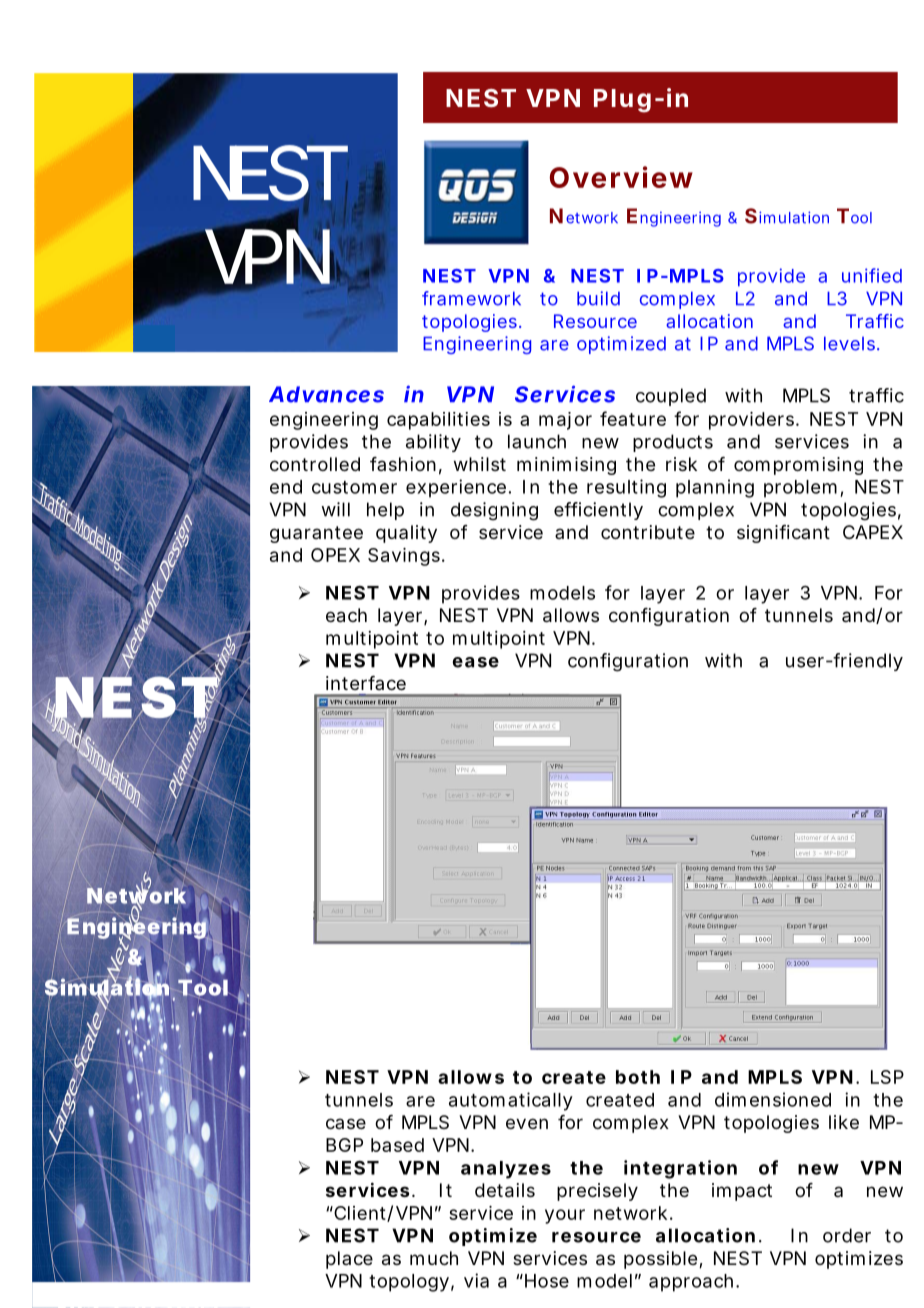 The height and width of the image is (1308, 924). I want to click on order, so click(847, 1235).
